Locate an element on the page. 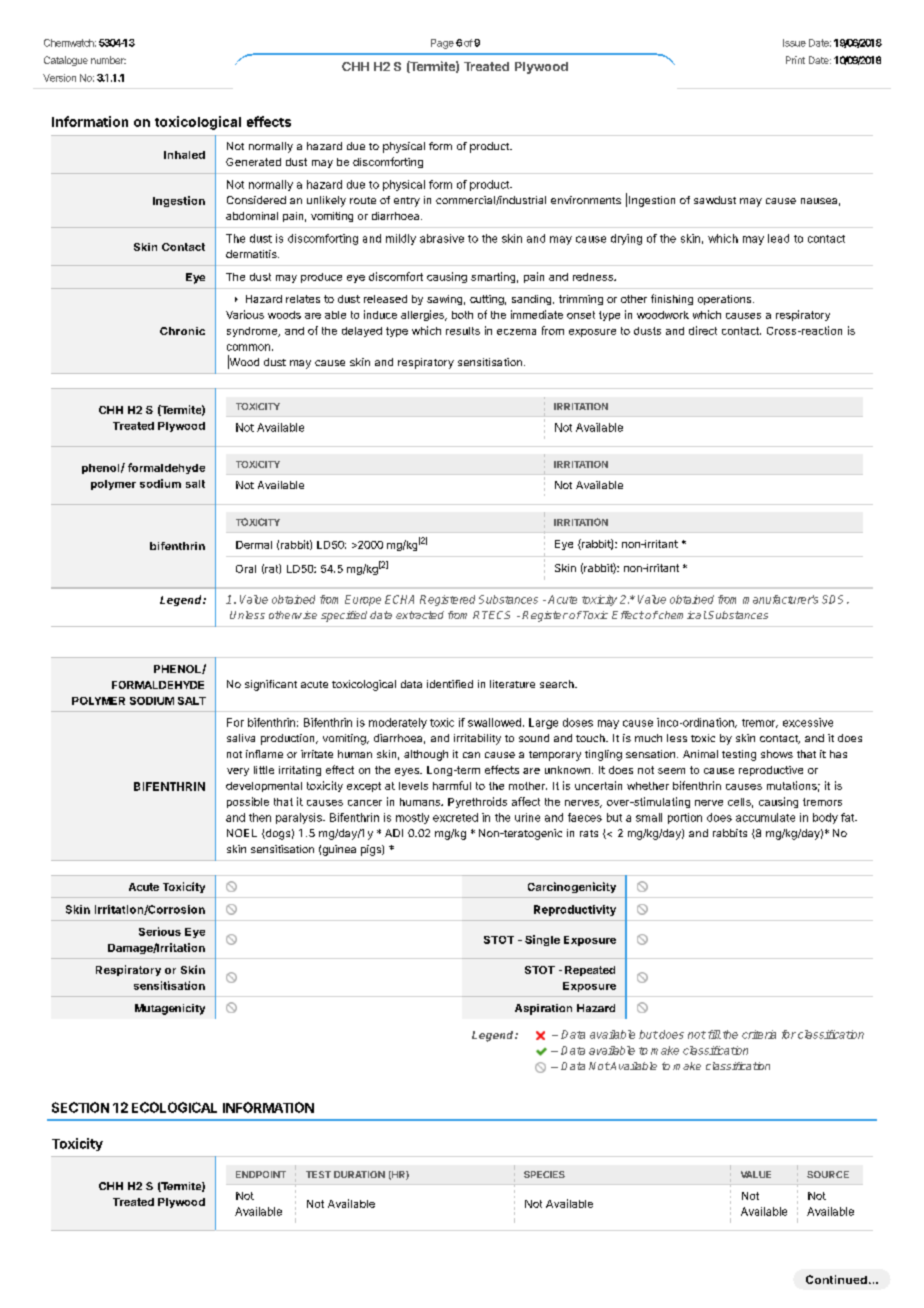  significant is located at coordinates (271, 685).
